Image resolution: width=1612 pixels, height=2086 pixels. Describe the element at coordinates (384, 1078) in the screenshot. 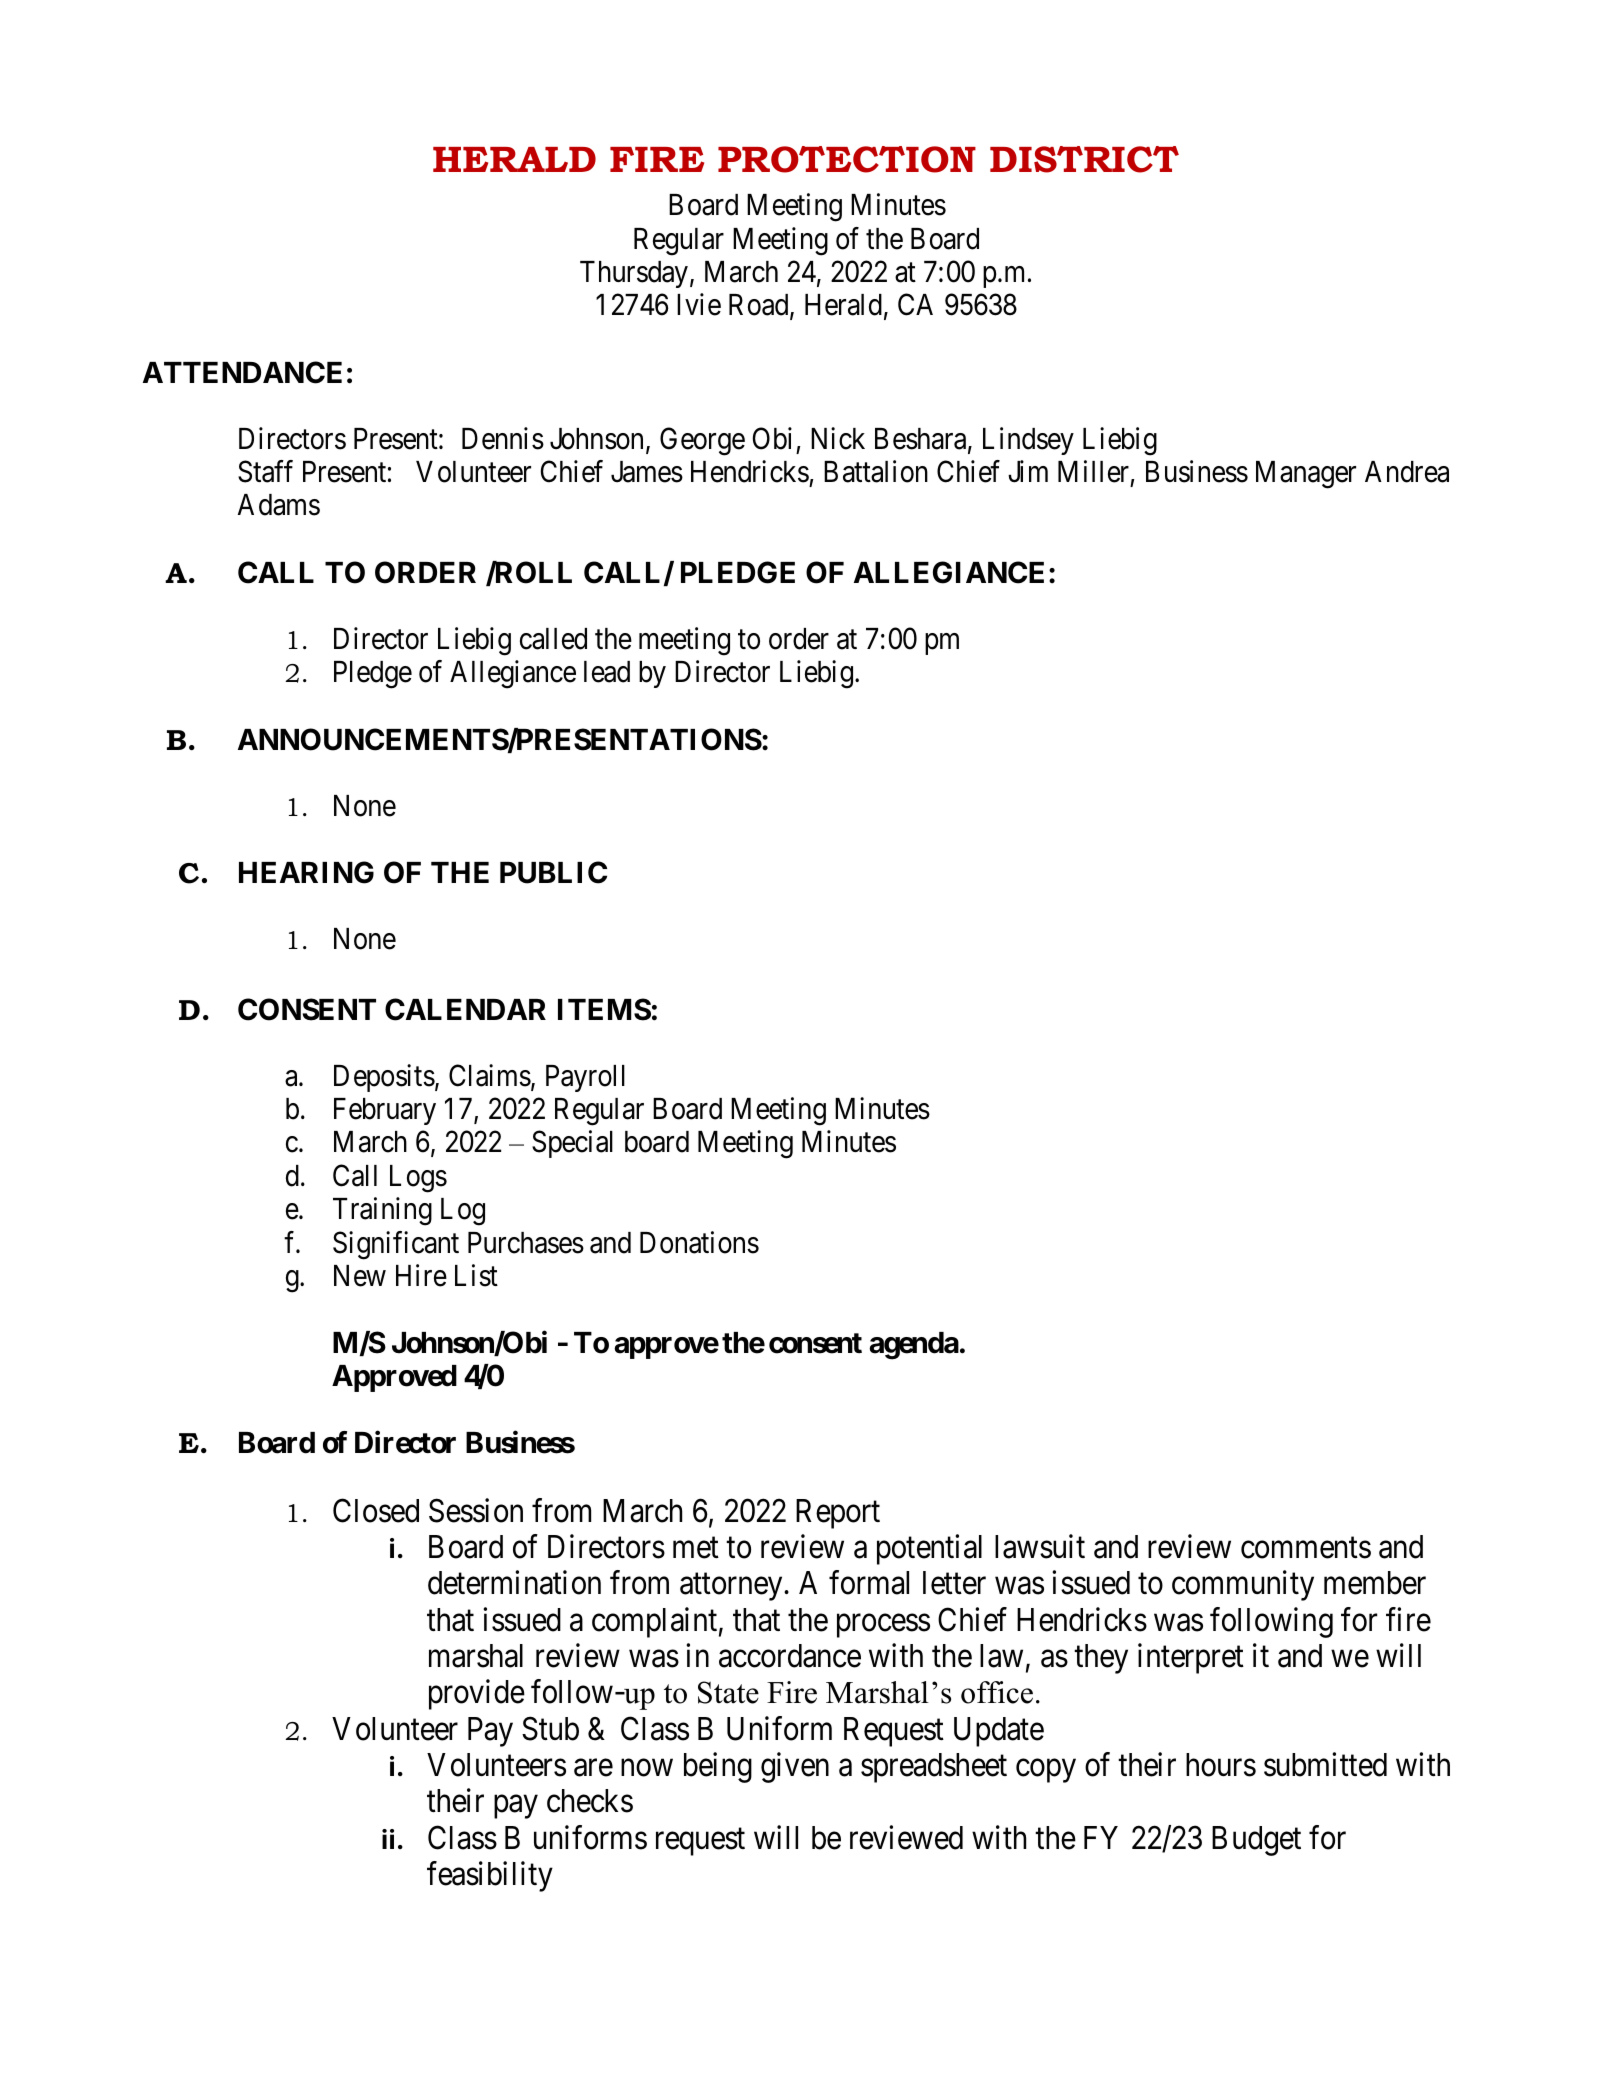

I see `Deposits` at that location.
